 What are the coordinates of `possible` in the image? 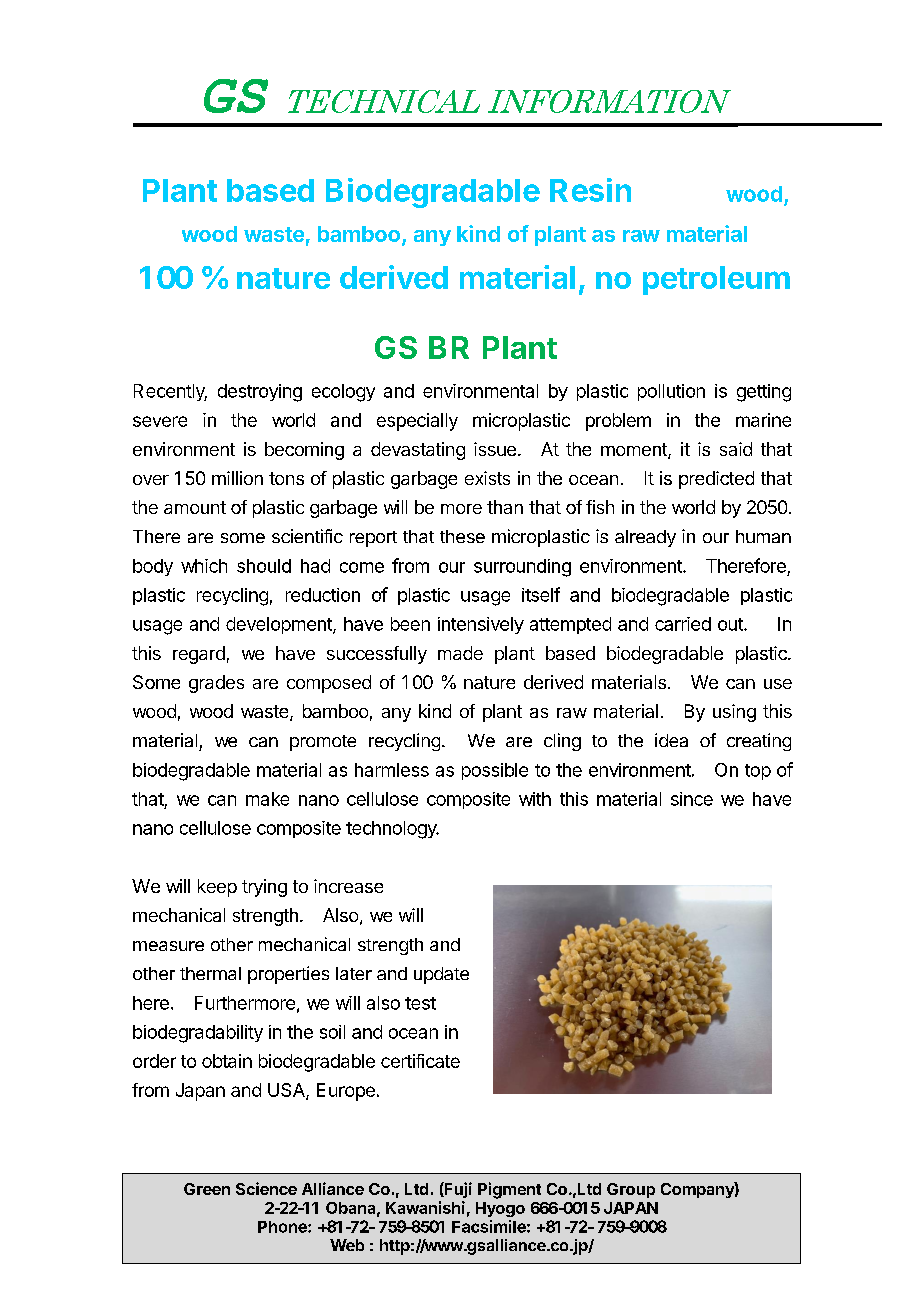 It's located at (495, 771).
